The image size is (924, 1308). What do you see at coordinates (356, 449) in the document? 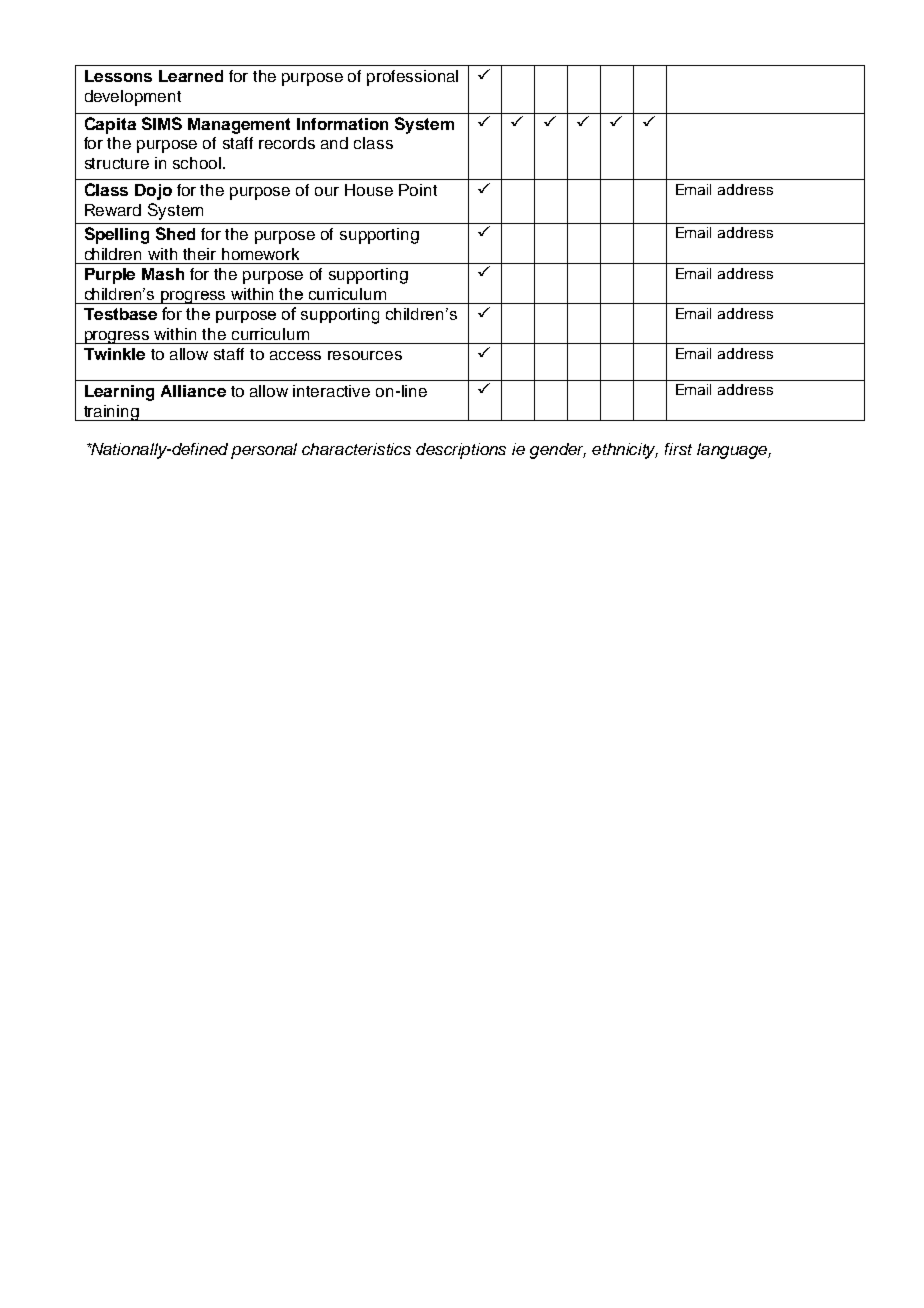
I see `characteristics` at bounding box center [356, 449].
